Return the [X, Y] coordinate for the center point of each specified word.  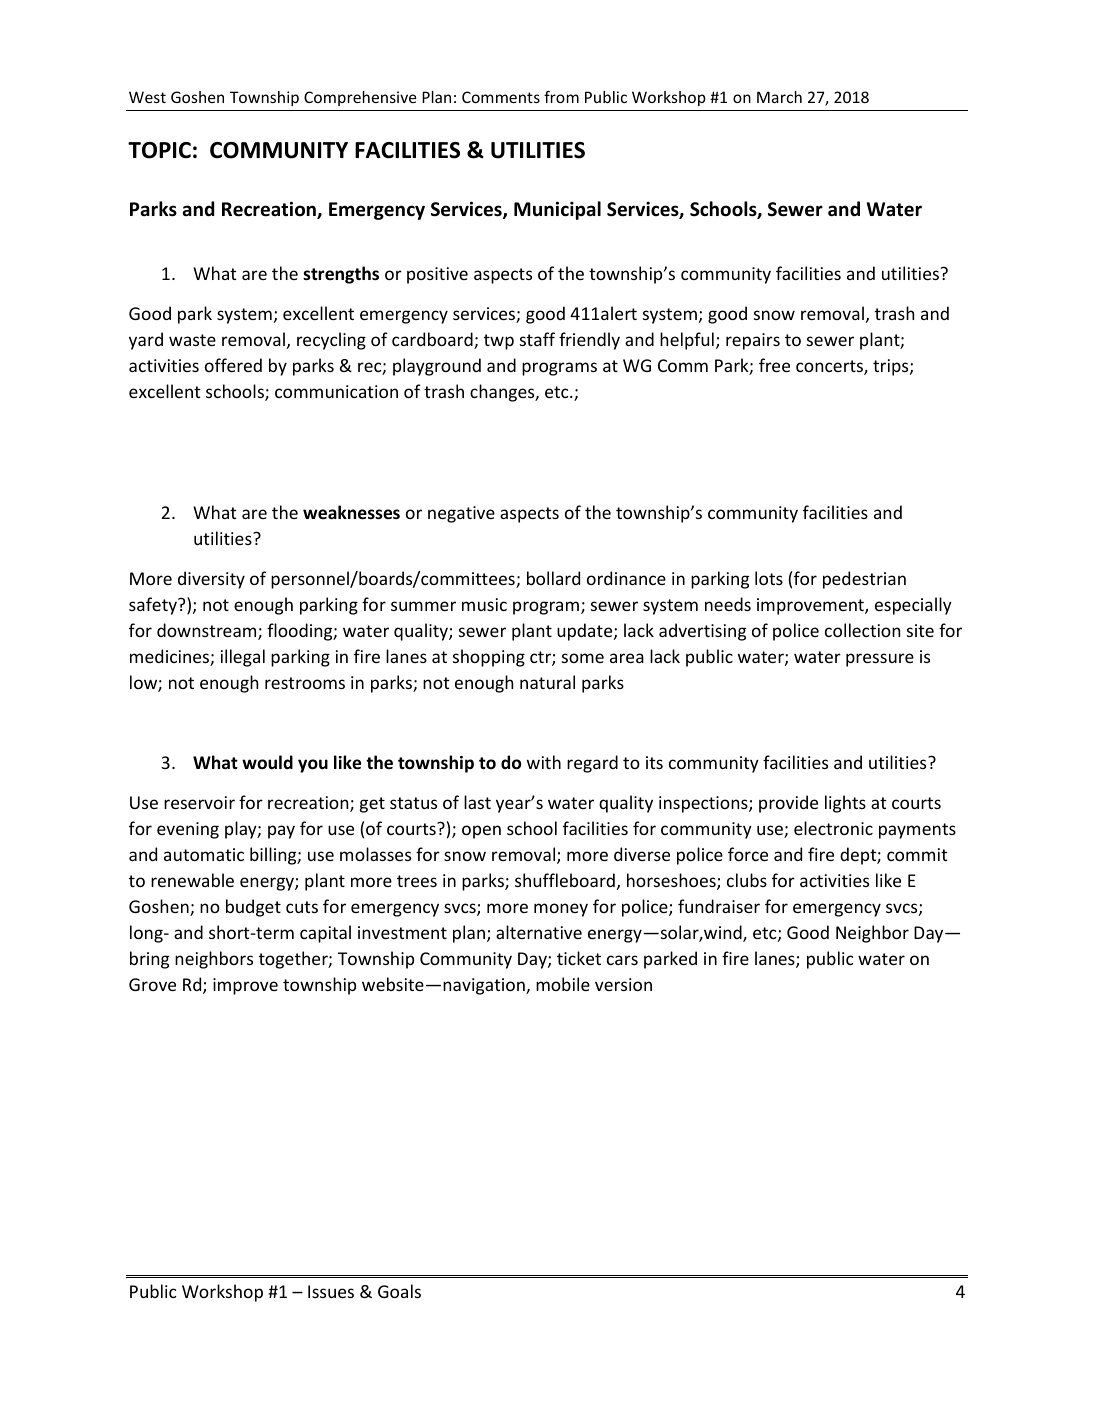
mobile [563, 984]
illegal [243, 658]
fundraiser [719, 906]
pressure [880, 660]
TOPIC [159, 150]
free [774, 365]
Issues [331, 1291]
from [561, 97]
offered [233, 365]
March [779, 97]
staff [537, 339]
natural [547, 682]
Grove [152, 984]
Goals [399, 1291]
